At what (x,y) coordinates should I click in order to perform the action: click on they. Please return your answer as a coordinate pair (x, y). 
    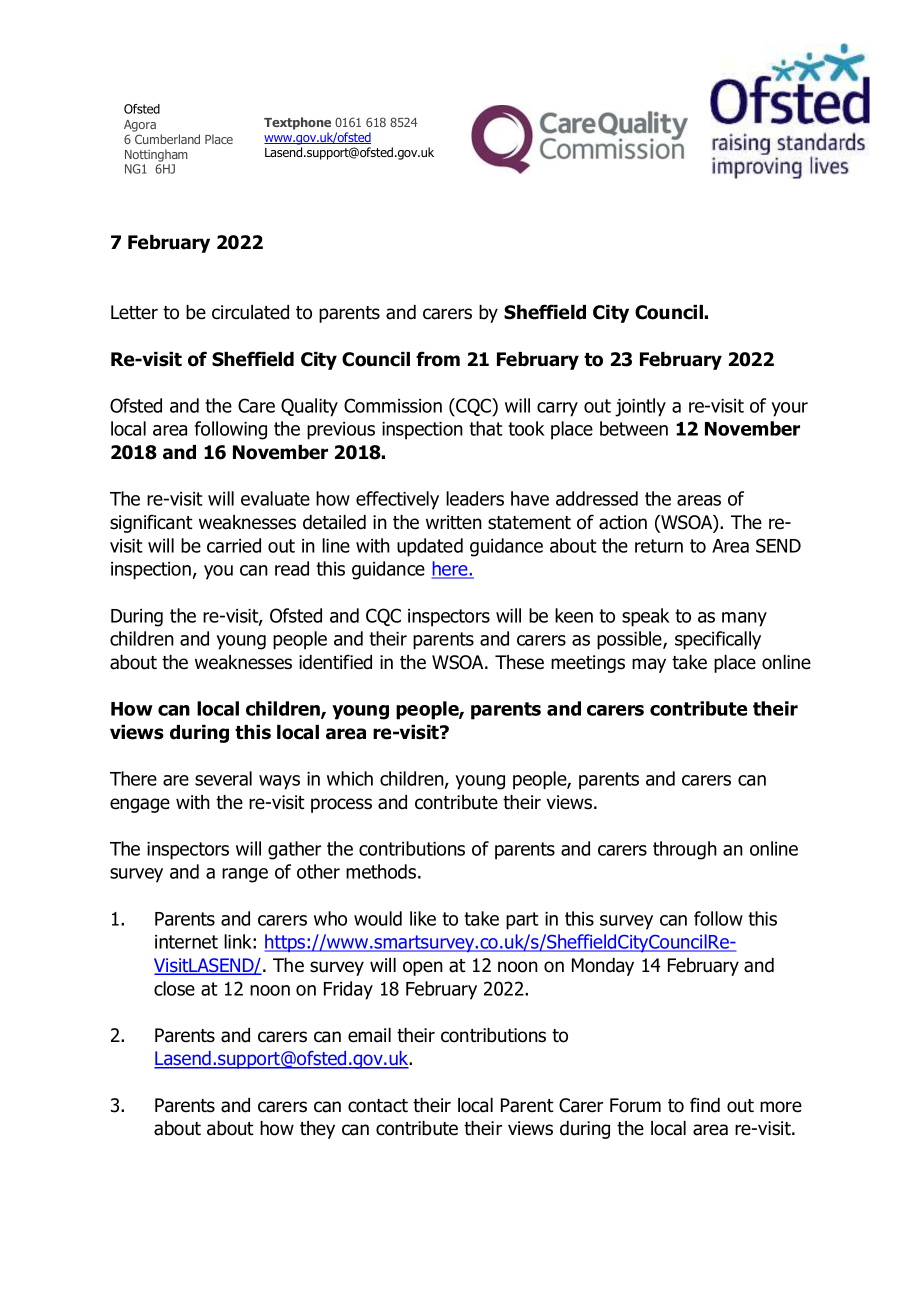
    Looking at the image, I should click on (317, 1130).
